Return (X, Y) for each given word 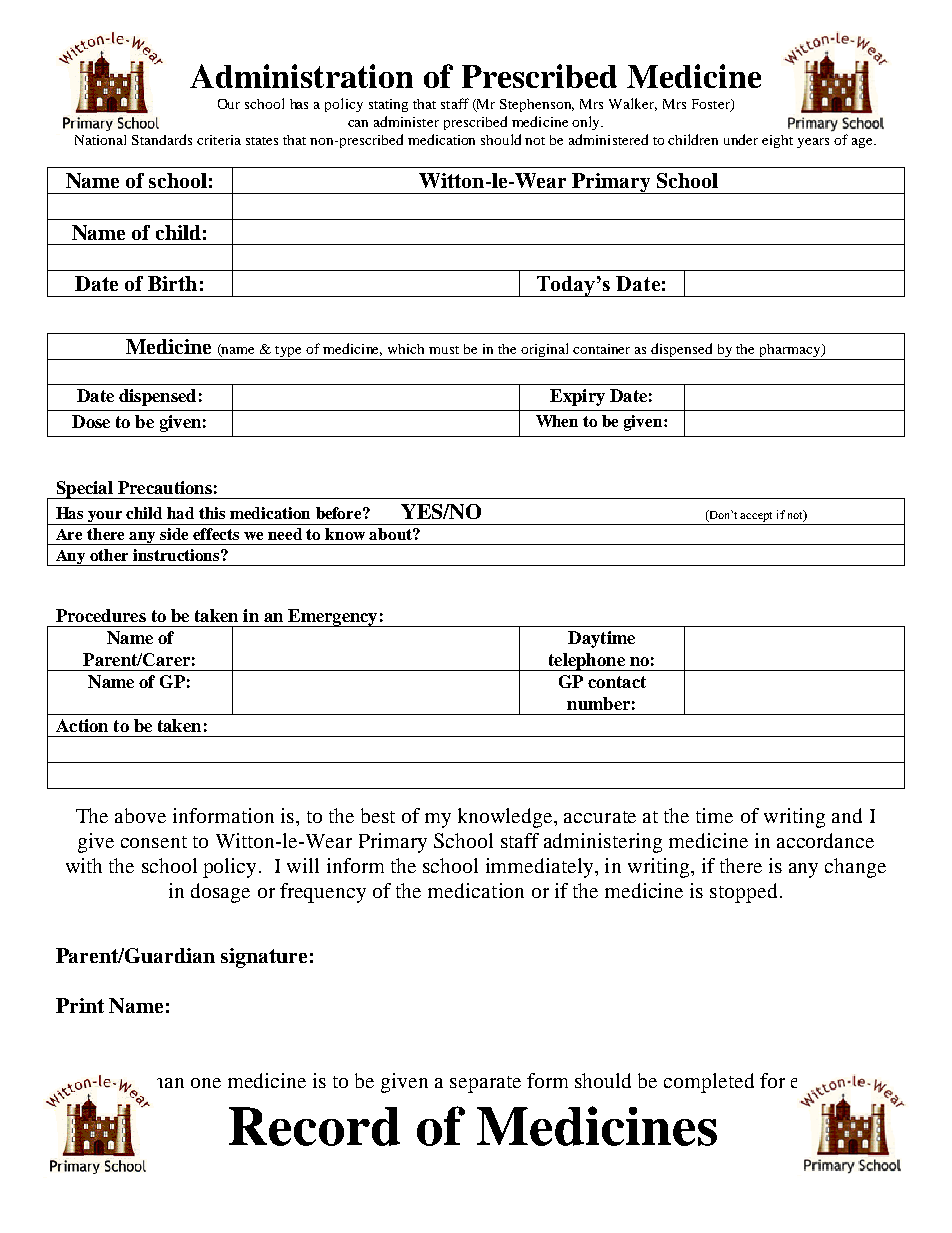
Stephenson (537, 105)
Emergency (333, 618)
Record (314, 1126)
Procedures (101, 615)
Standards (162, 139)
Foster (712, 105)
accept (756, 517)
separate (485, 1084)
